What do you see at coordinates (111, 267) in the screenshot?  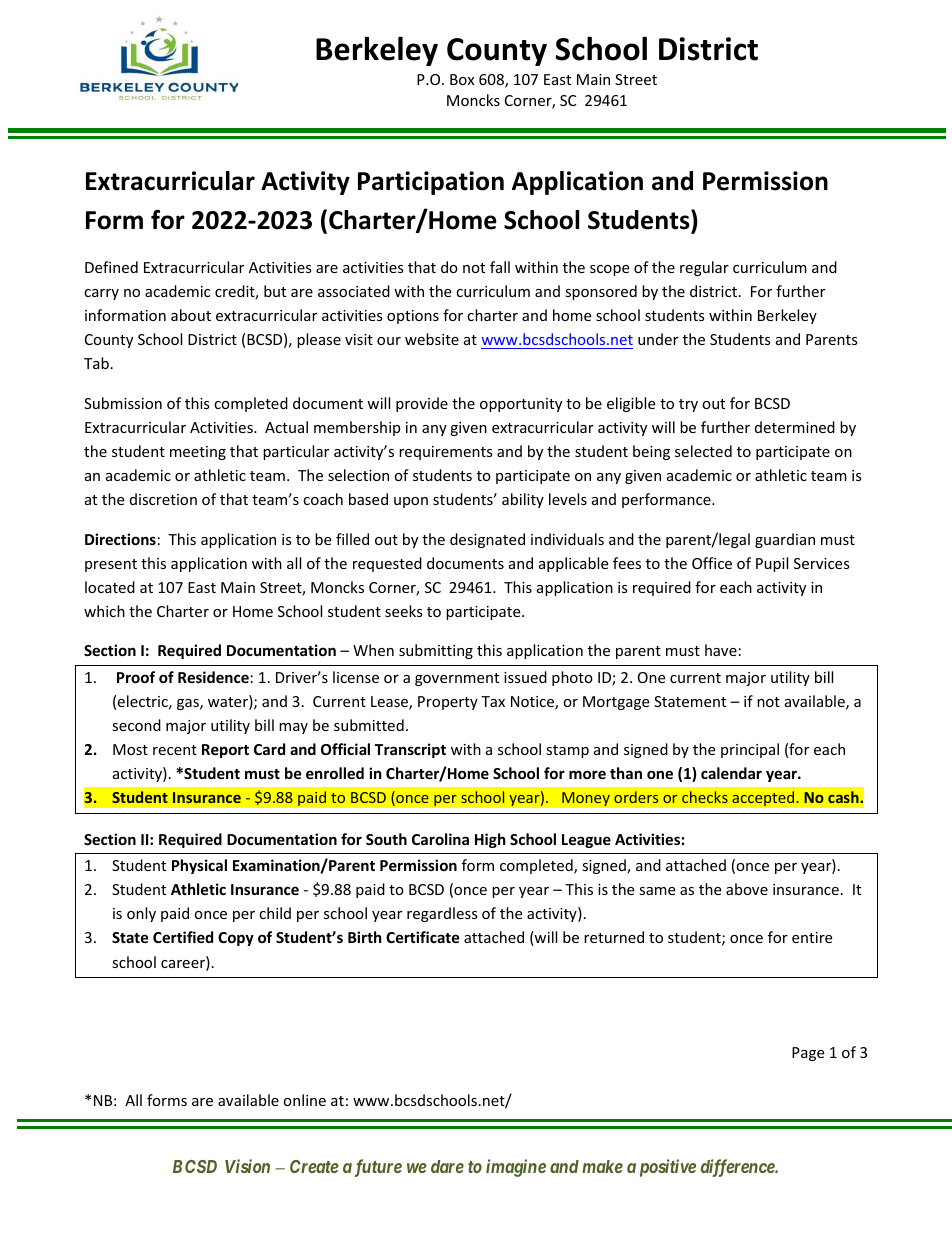 I see `Defined` at bounding box center [111, 267].
